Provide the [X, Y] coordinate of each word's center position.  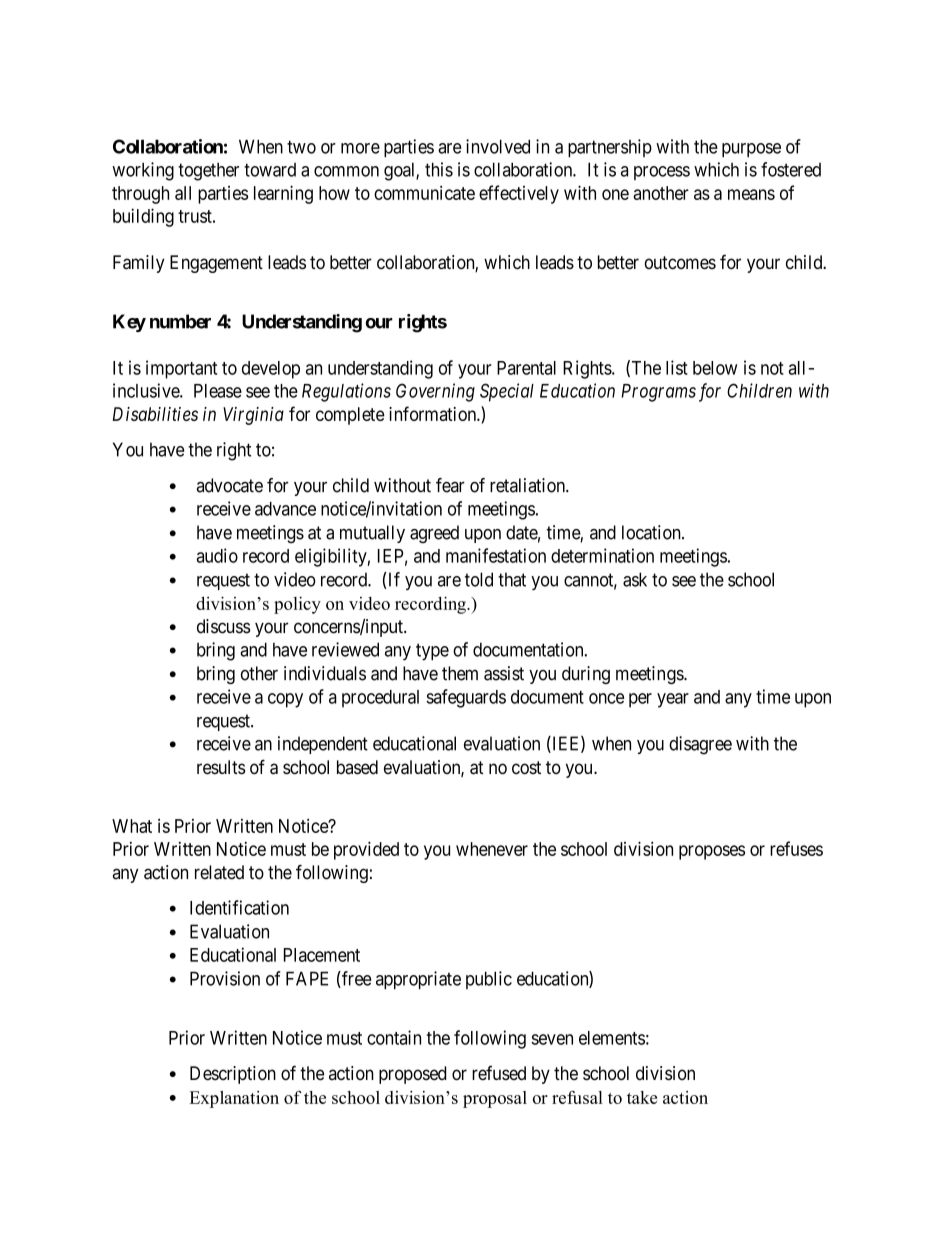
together [208, 171]
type [432, 652]
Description [233, 1075]
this [439, 169]
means [751, 194]
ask [635, 579]
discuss [224, 626]
